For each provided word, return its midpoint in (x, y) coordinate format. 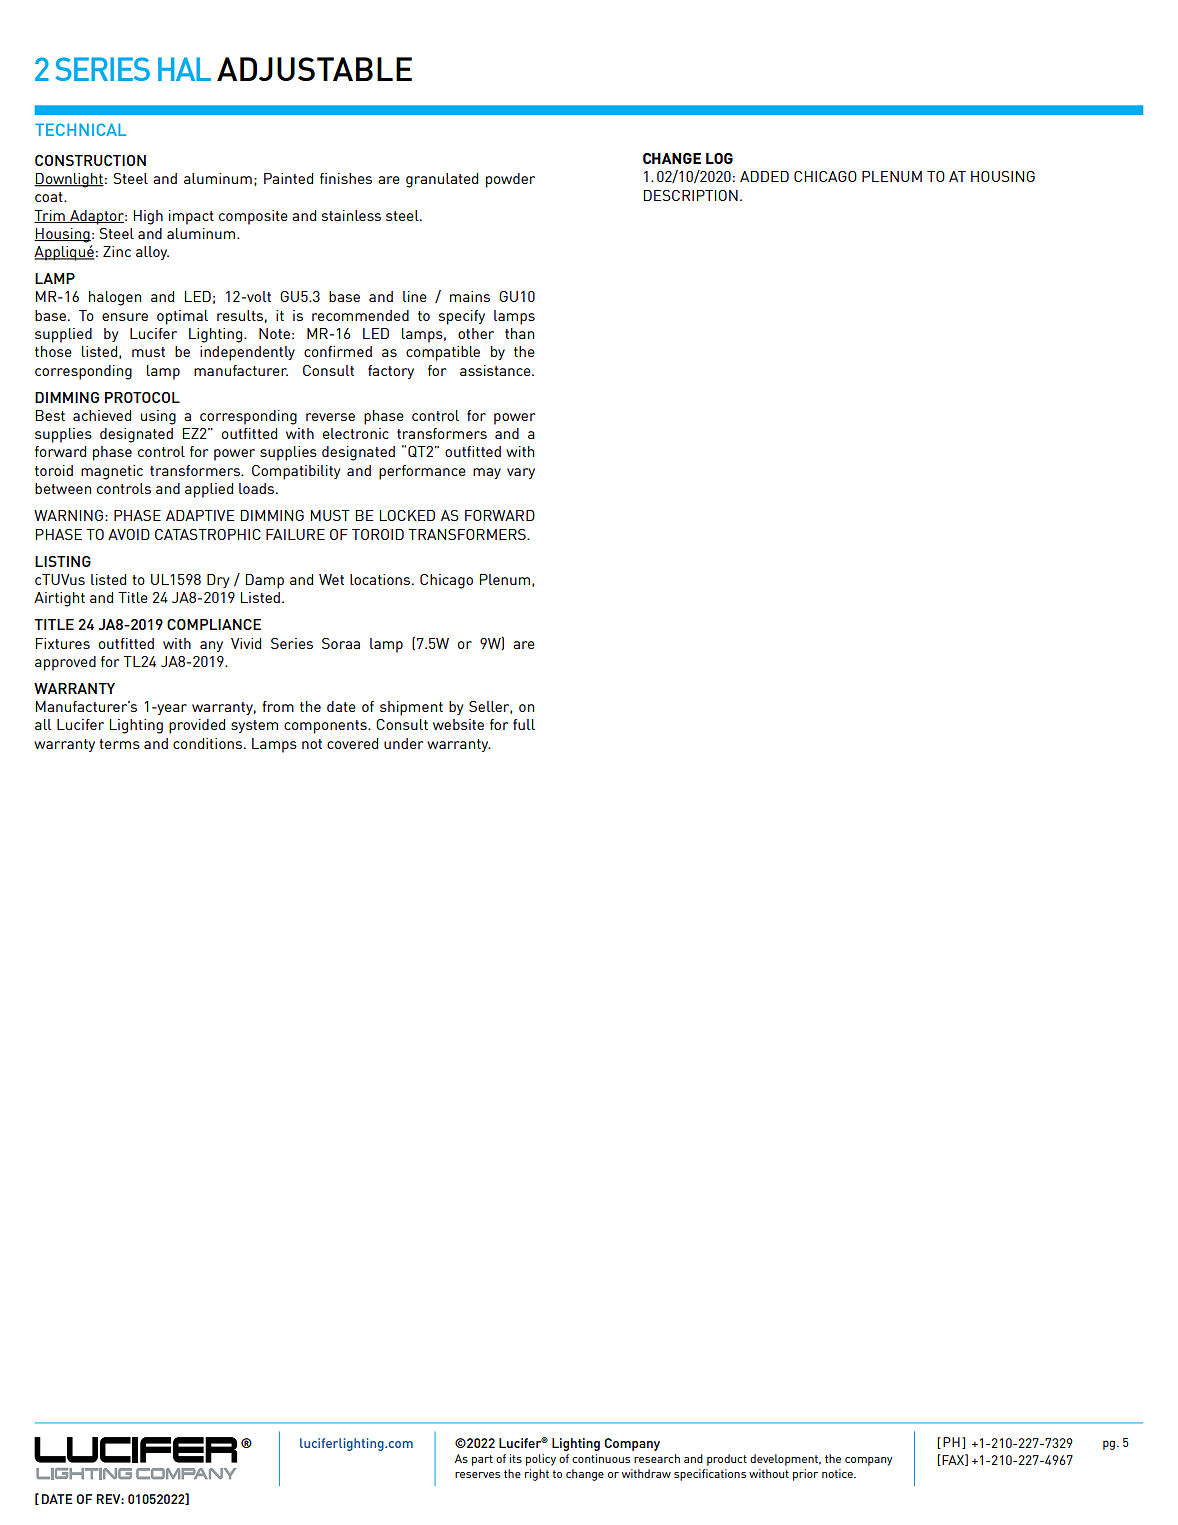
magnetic (112, 472)
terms (119, 744)
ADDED (764, 176)
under (403, 743)
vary (521, 473)
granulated (442, 180)
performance (422, 472)
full (524, 724)
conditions (207, 743)
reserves (477, 1475)
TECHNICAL (80, 129)
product (727, 1460)
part (482, 1460)
